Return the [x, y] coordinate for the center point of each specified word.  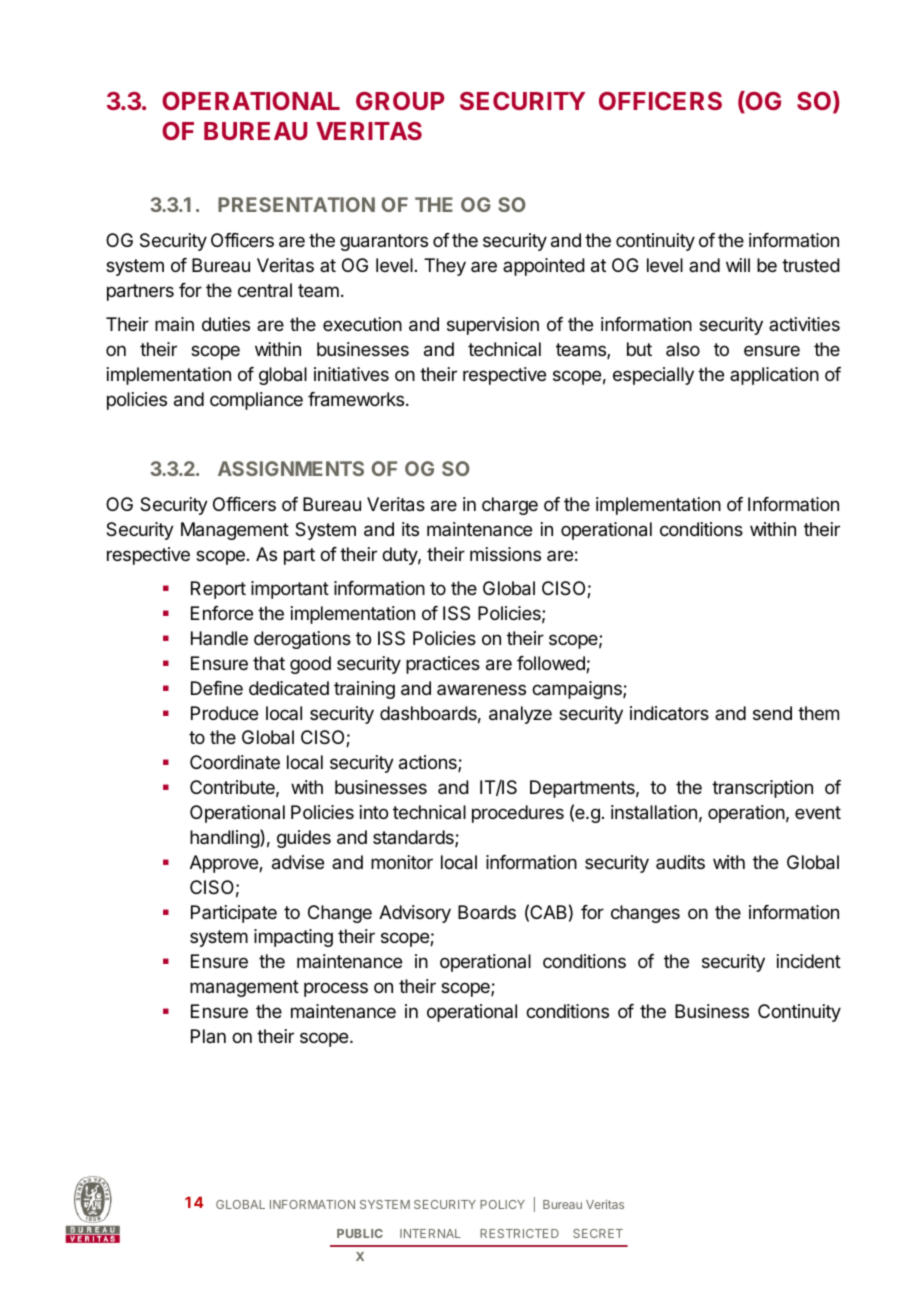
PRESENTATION [296, 204]
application [774, 376]
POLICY [502, 1204]
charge [510, 506]
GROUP [400, 101]
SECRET [598, 1233]
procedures [518, 814]
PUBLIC [360, 1233]
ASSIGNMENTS [291, 468]
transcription [762, 789]
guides [304, 839]
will [738, 265]
